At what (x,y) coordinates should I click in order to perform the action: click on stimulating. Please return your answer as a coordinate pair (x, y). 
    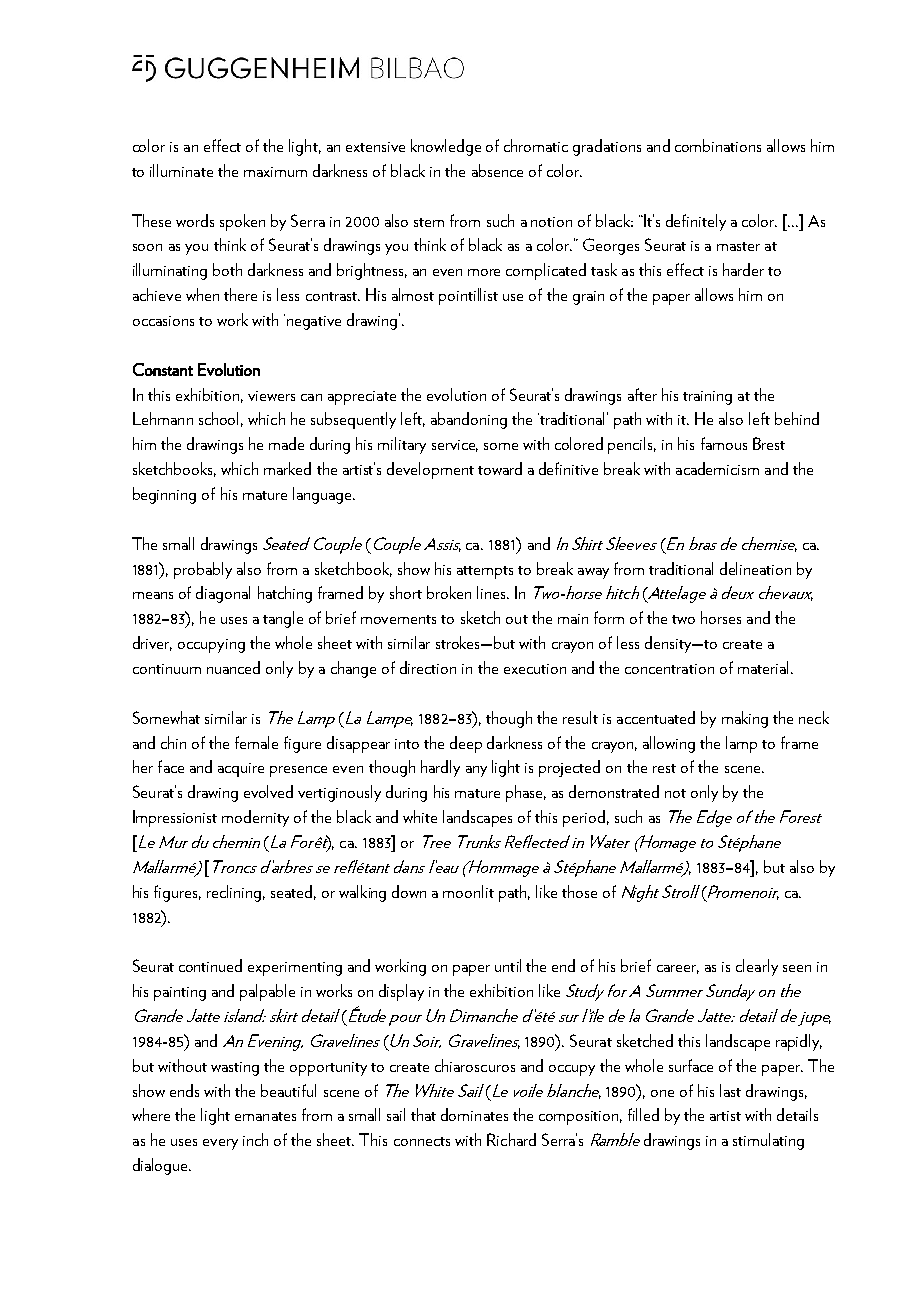
    Looking at the image, I should click on (768, 1141).
